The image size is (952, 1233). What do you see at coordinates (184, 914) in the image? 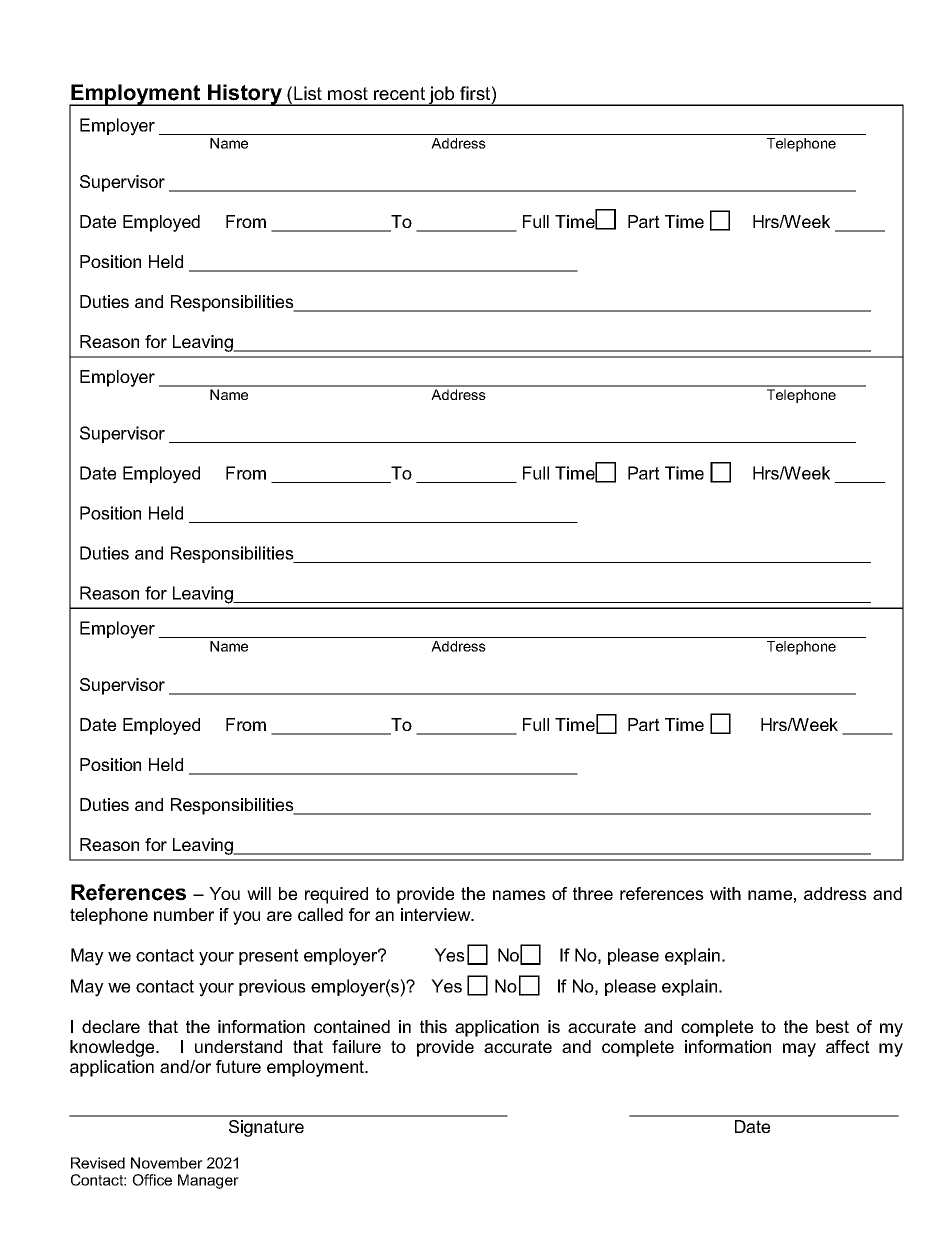
I see `number` at bounding box center [184, 914].
